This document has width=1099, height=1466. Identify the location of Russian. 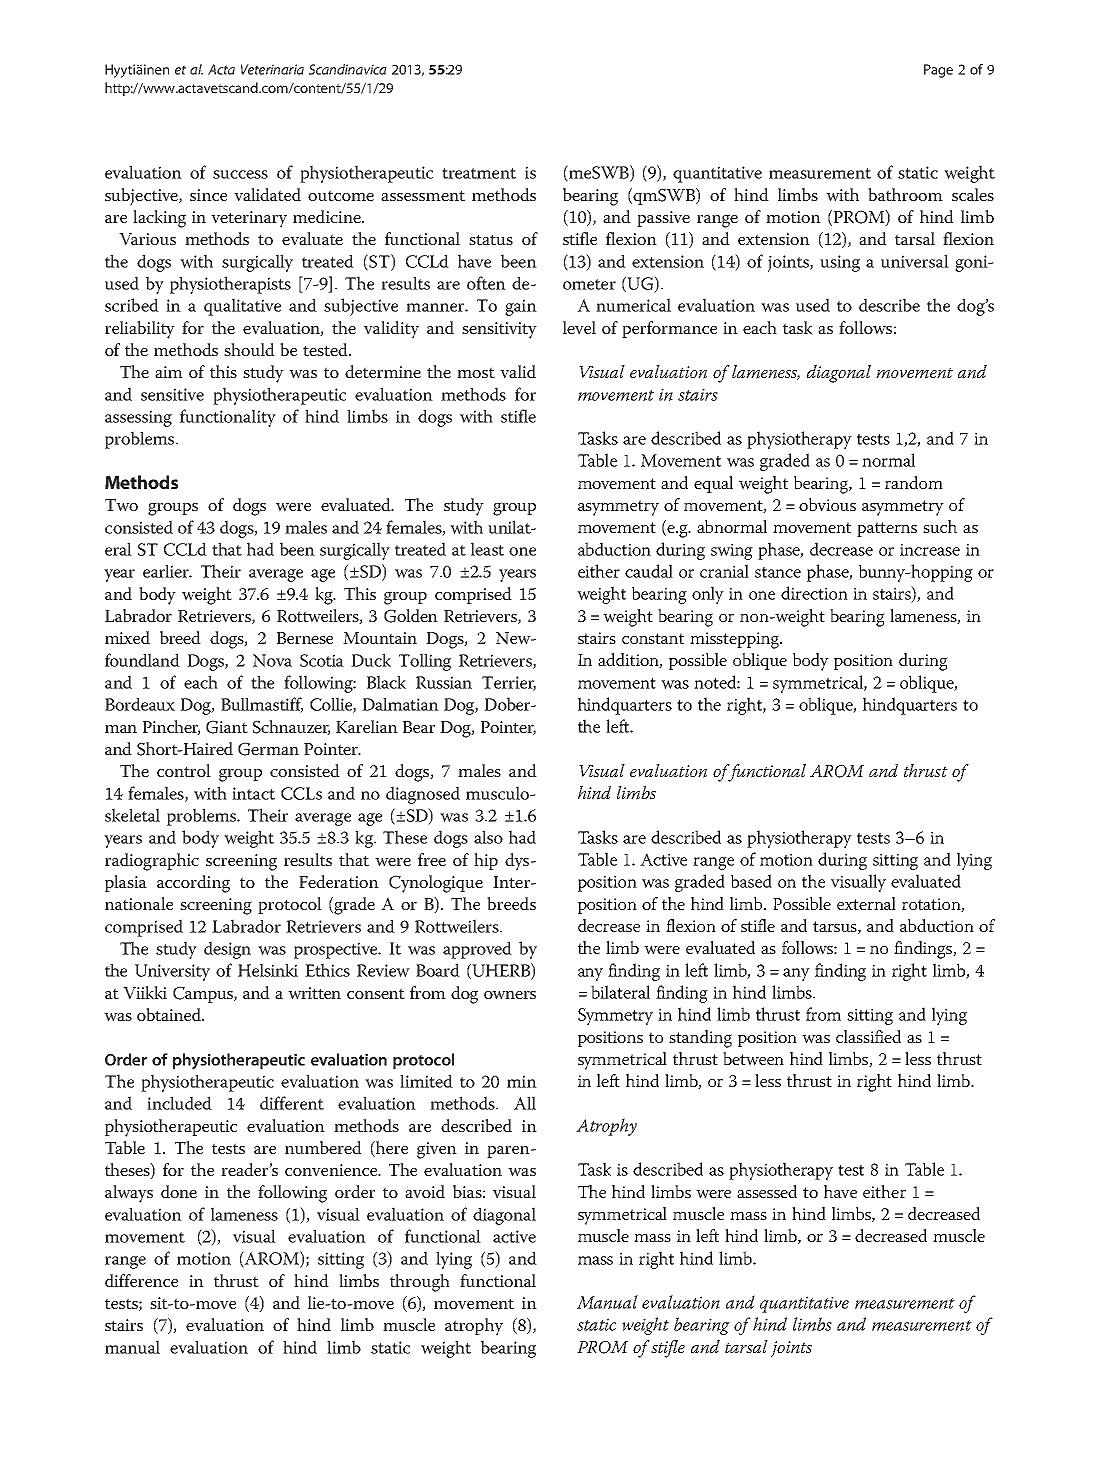
(444, 682).
